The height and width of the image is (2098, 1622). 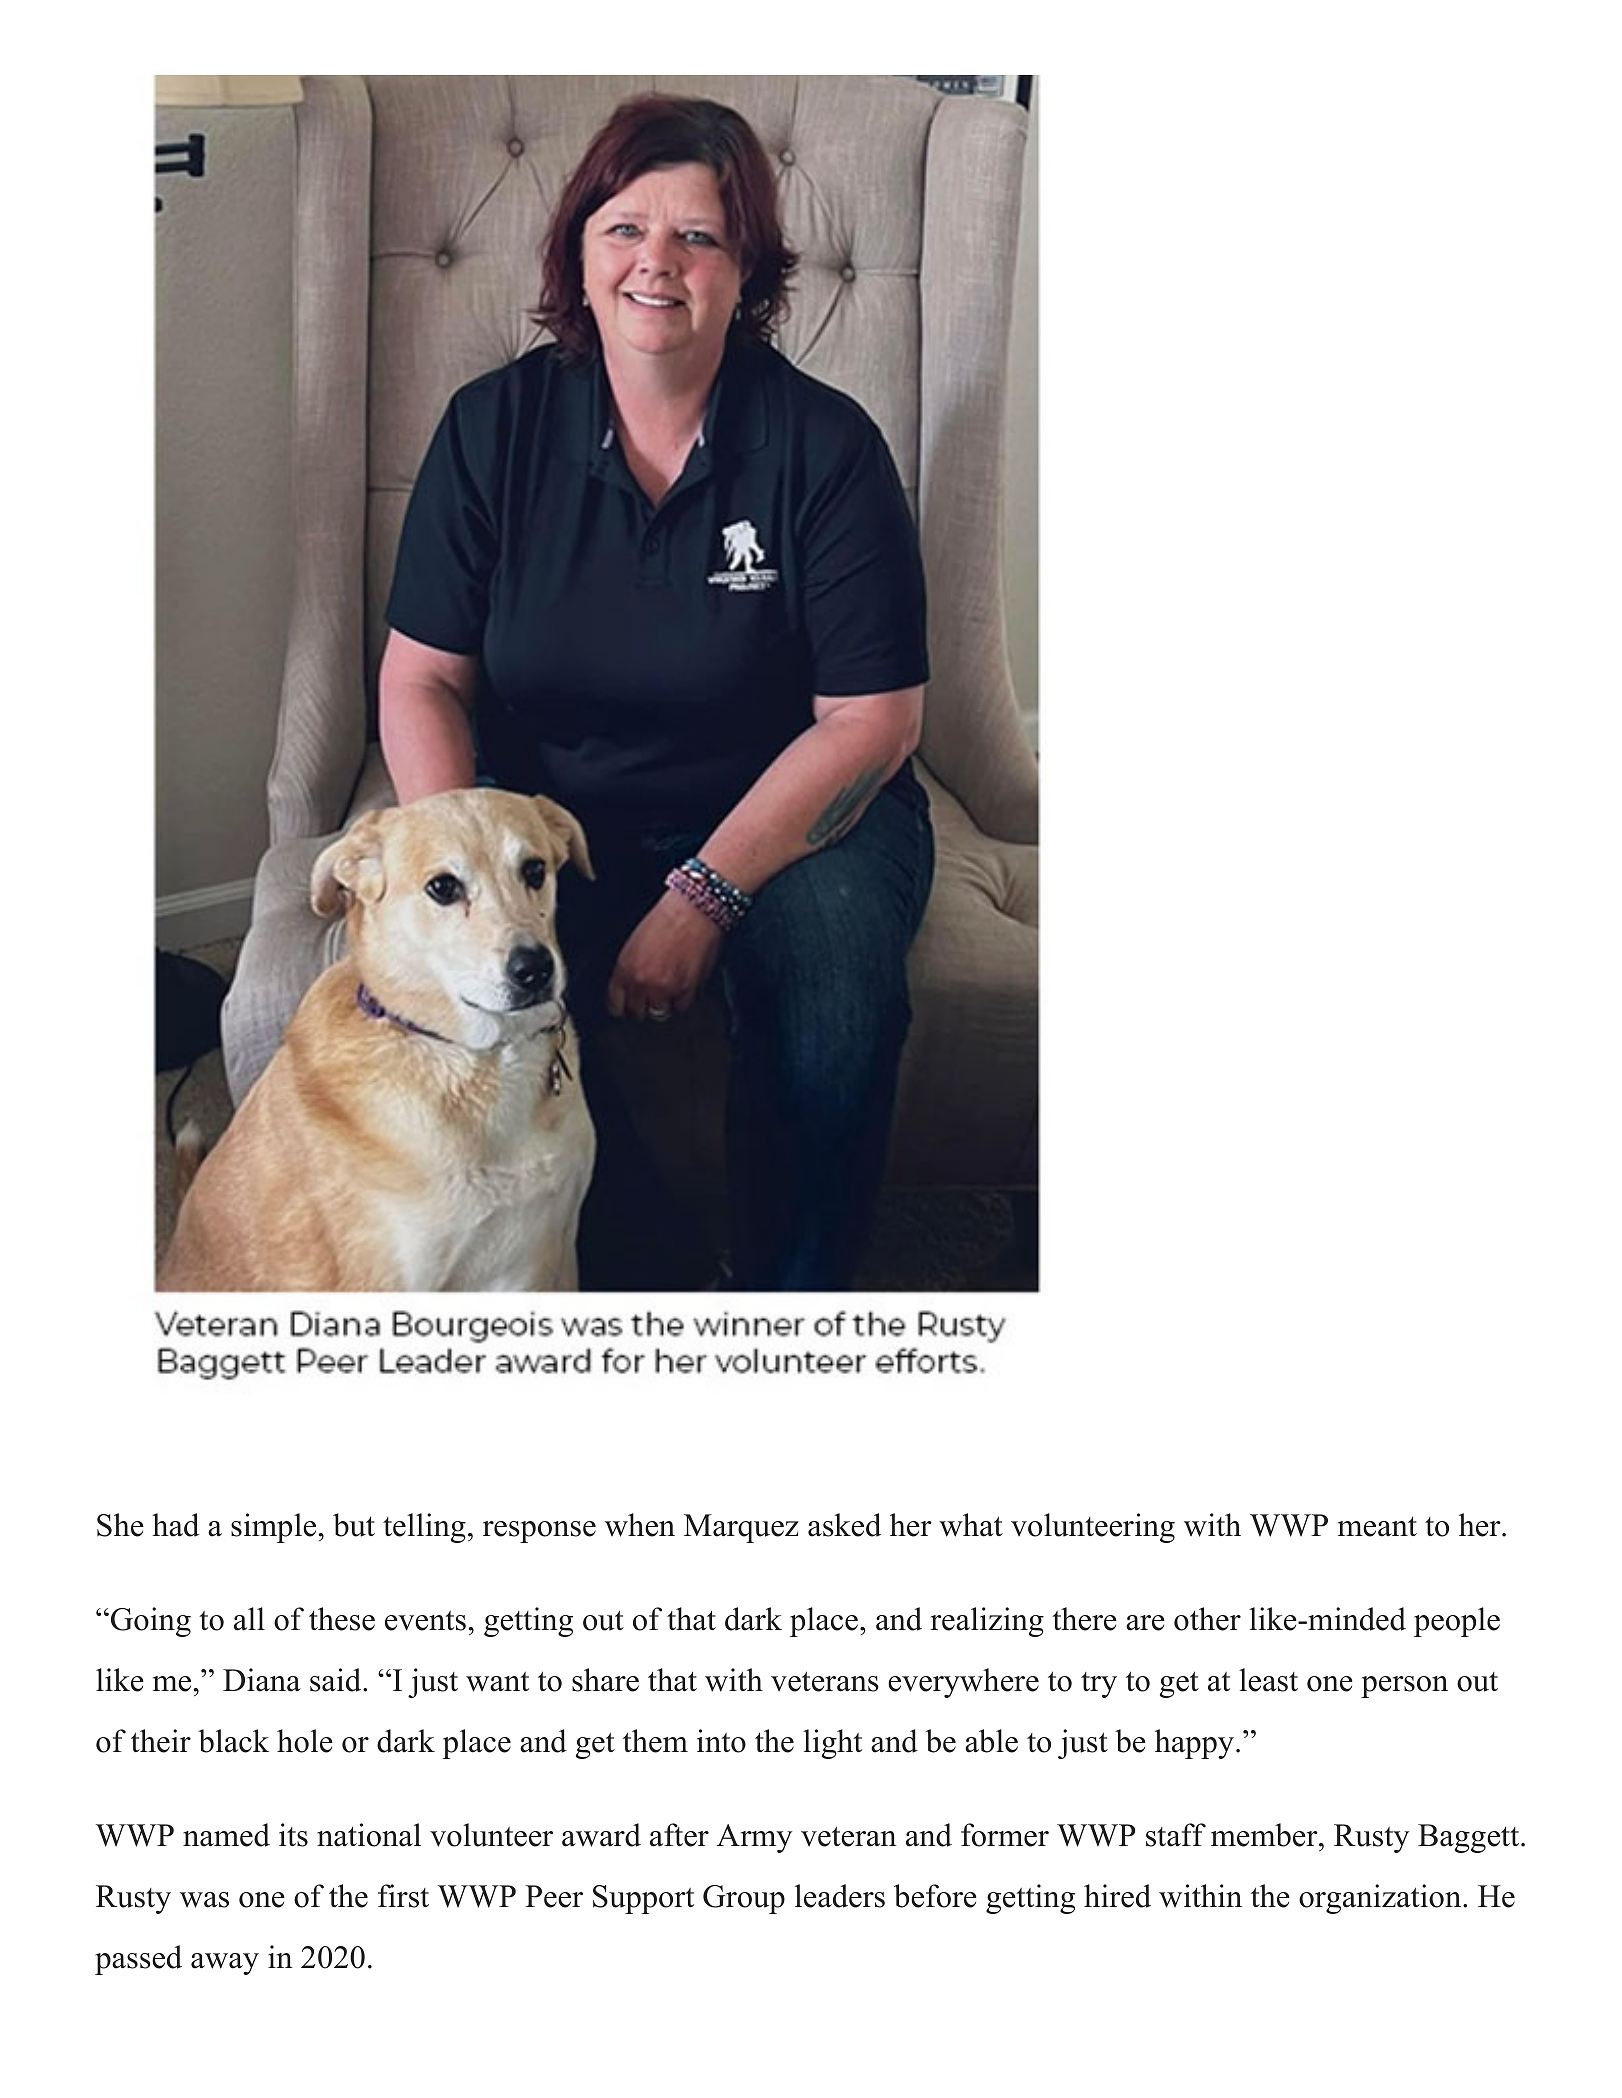 What do you see at coordinates (273, 1528) in the image?
I see `simple` at bounding box center [273, 1528].
